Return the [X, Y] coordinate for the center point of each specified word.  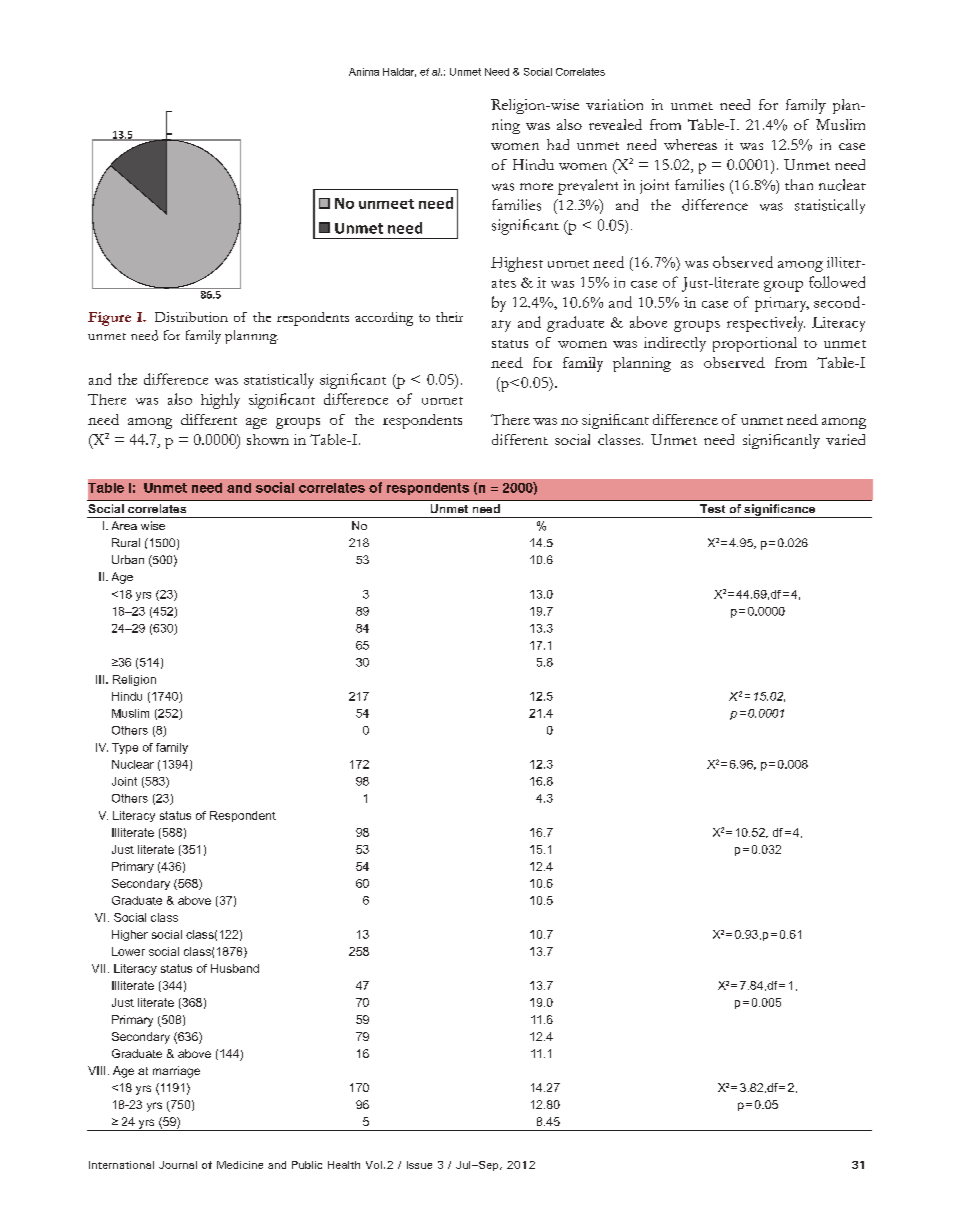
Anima [364, 72]
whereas [690, 144]
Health [344, 1165]
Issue [419, 1165]
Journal [178, 1165]
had [558, 144]
